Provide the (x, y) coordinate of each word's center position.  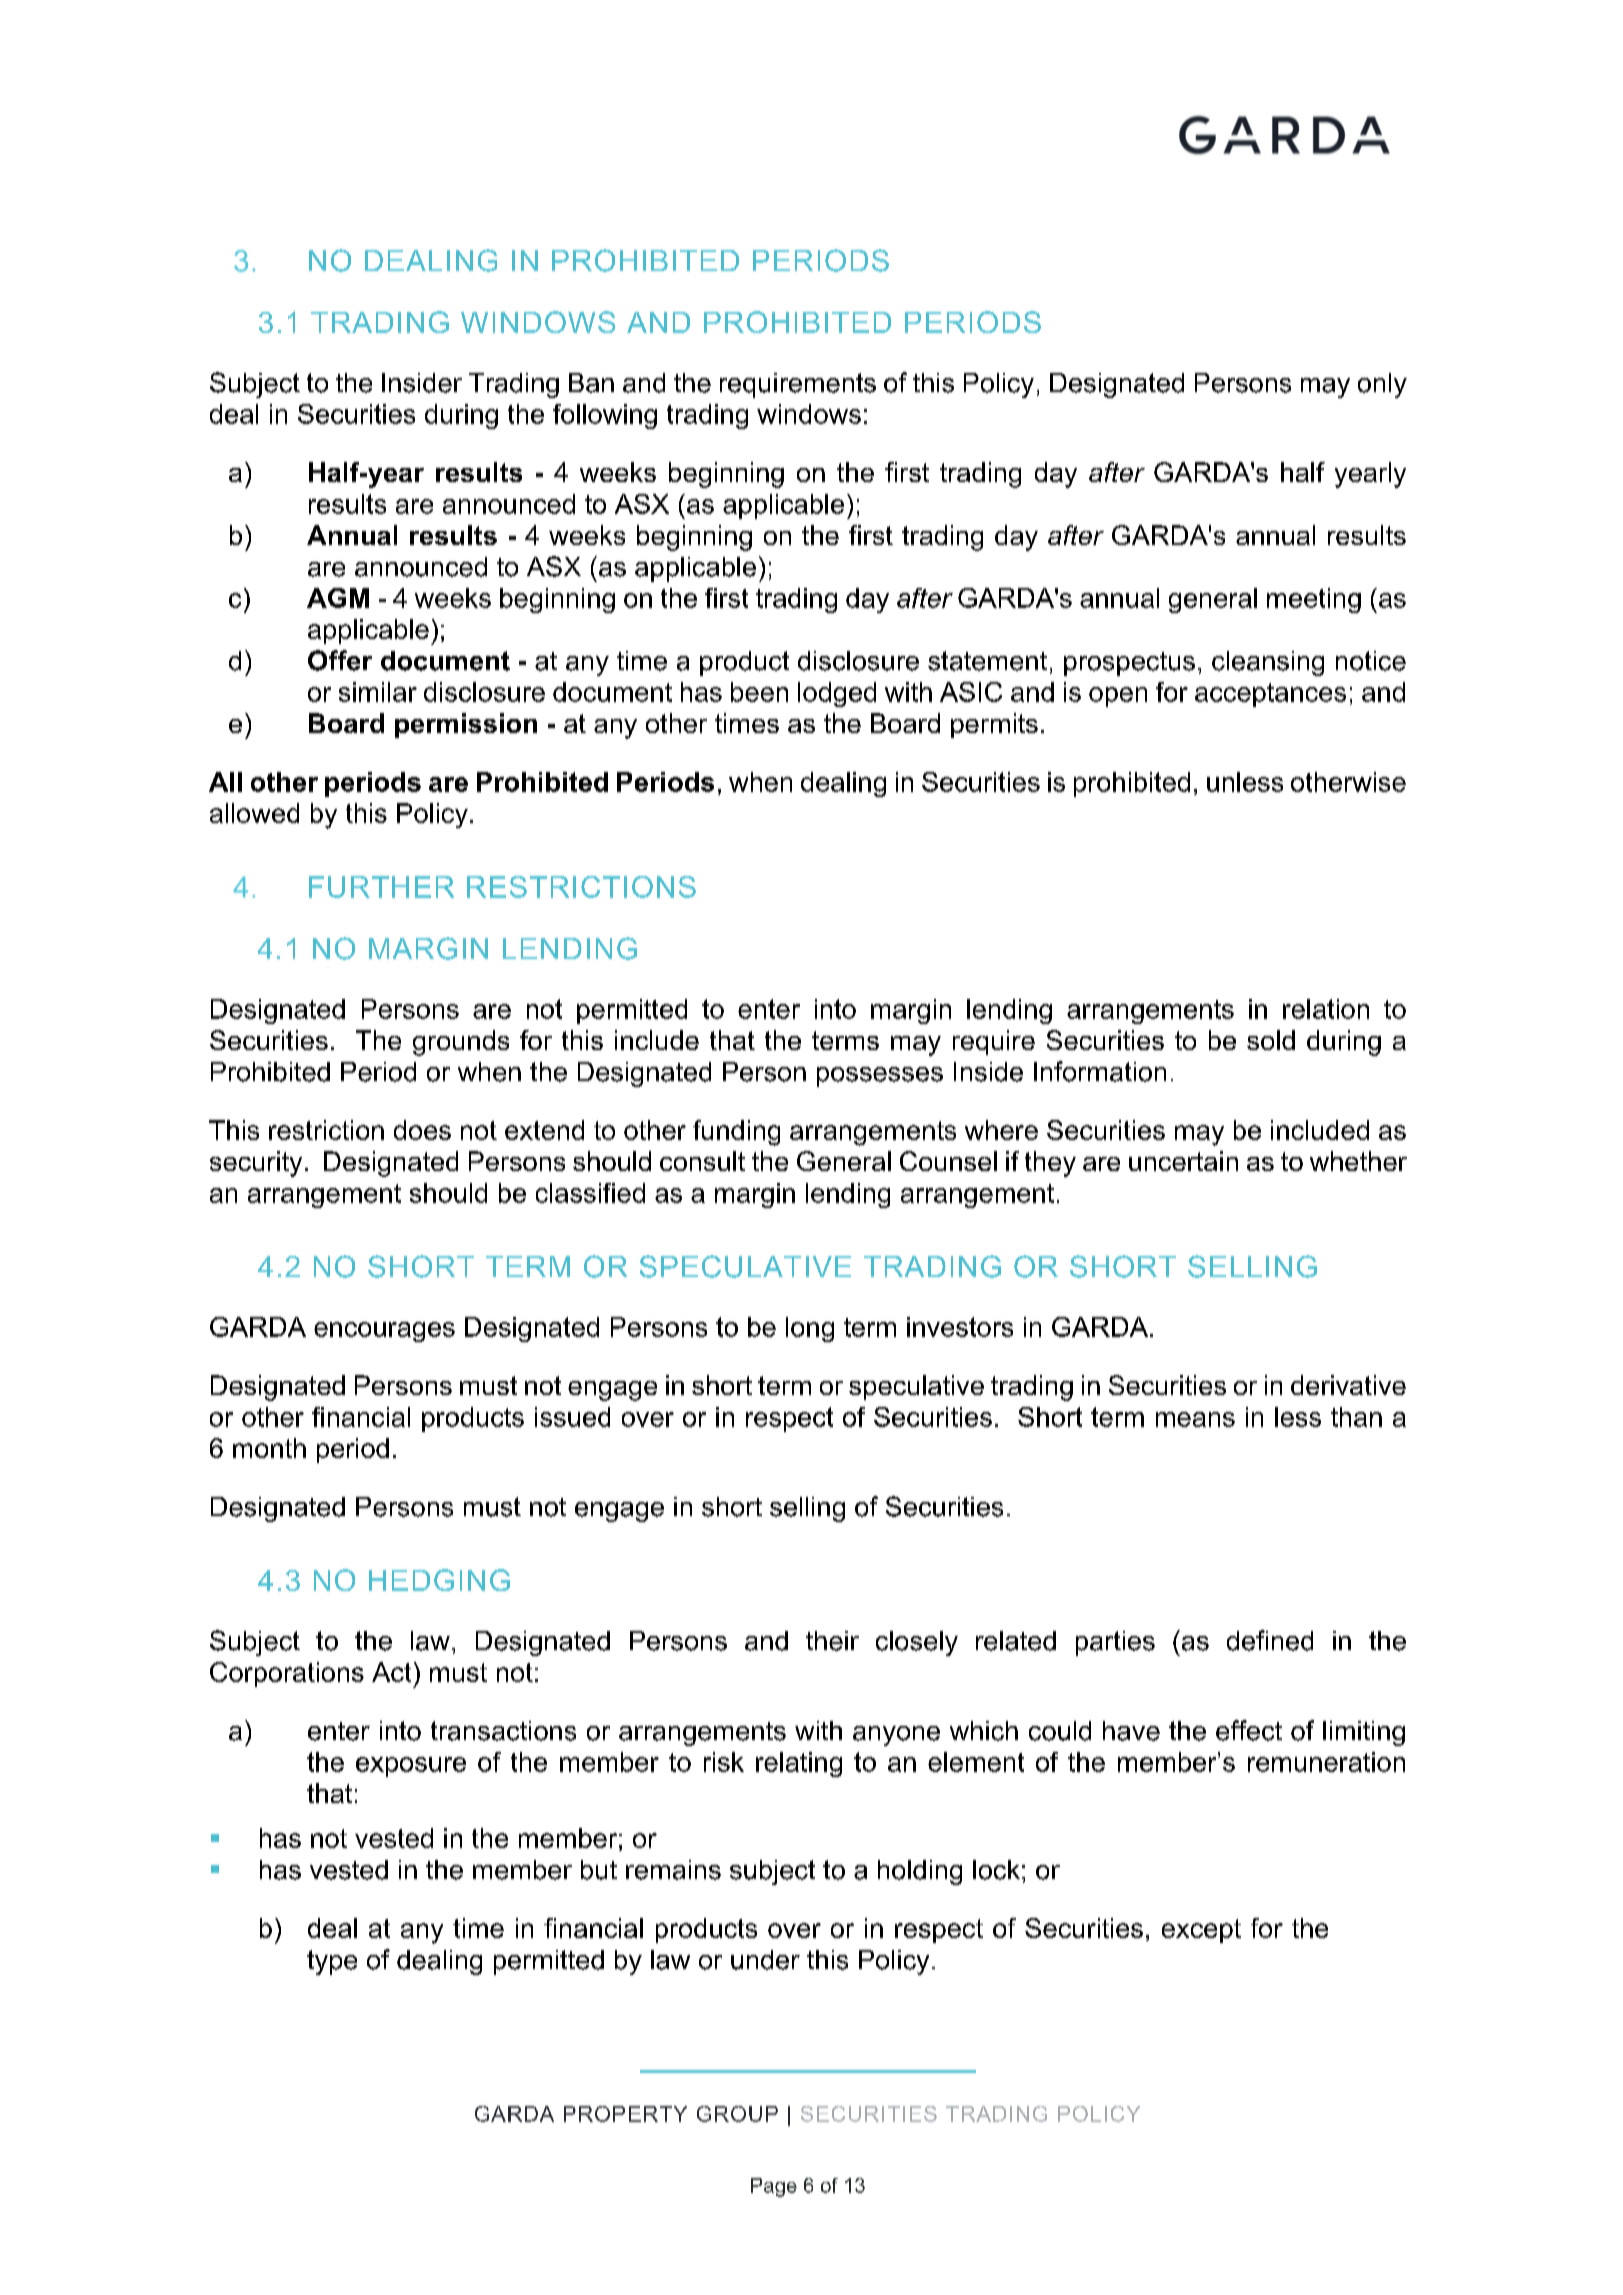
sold (1271, 1040)
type (332, 1962)
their (832, 1641)
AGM (338, 598)
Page (774, 2187)
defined (1270, 1640)
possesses (880, 1077)
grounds (461, 1043)
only (1382, 385)
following (605, 416)
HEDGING (439, 1580)
